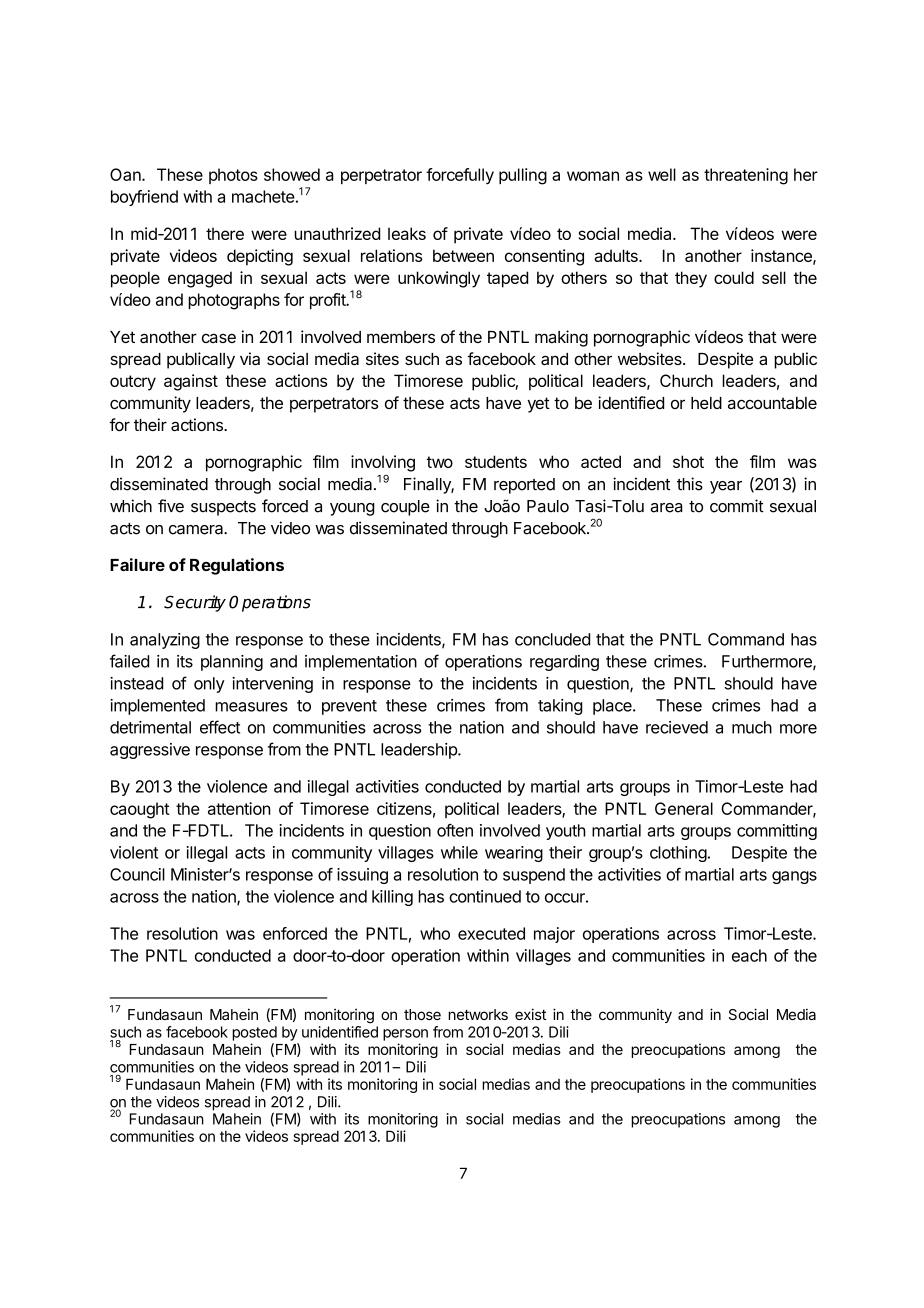 The width and height of the image is (924, 1308). What do you see at coordinates (749, 955) in the image?
I see `each` at bounding box center [749, 955].
